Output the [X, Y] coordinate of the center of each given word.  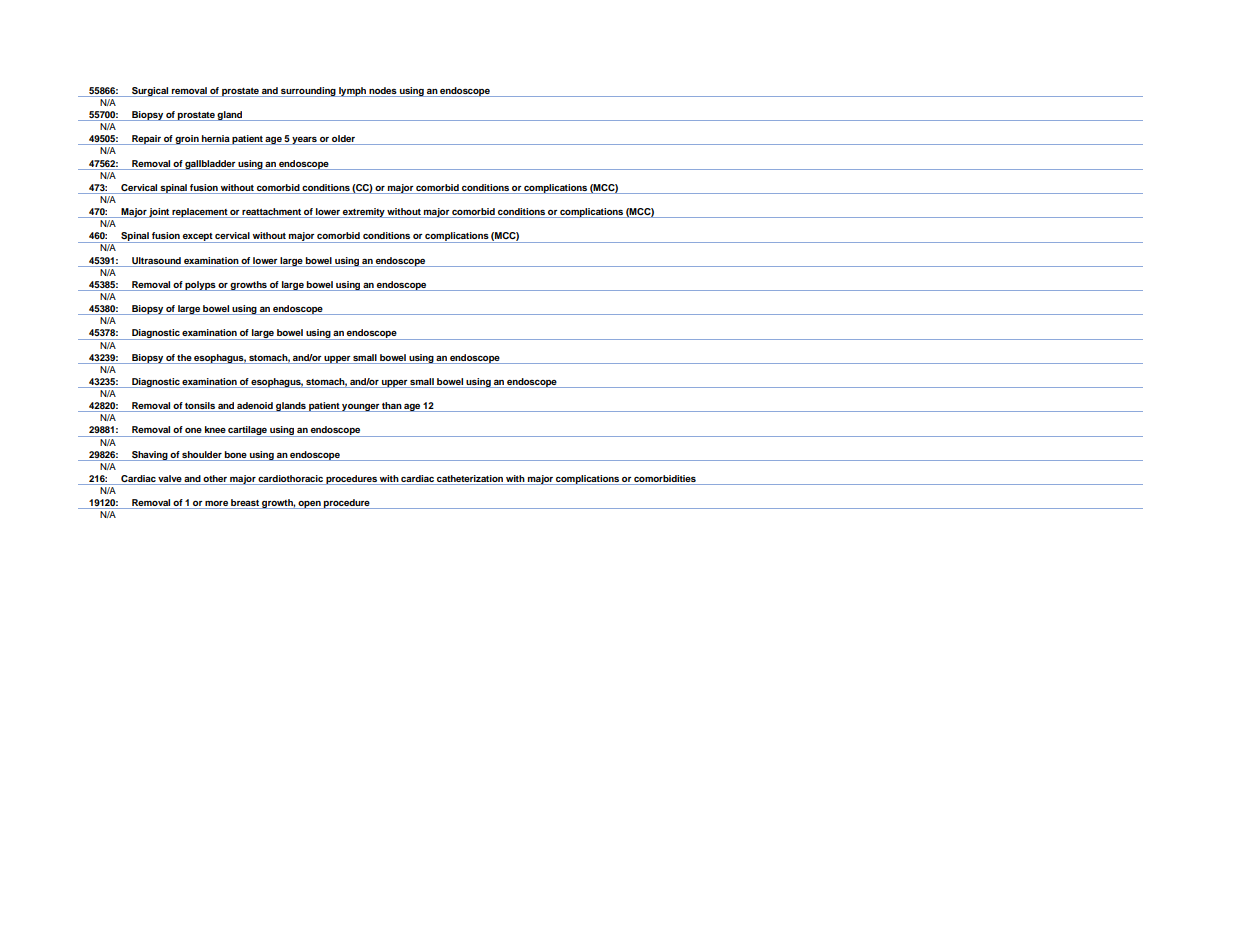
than [391, 407]
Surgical [150, 92]
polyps [201, 286]
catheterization [470, 480]
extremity [364, 213]
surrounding [308, 92]
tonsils [200, 407]
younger [360, 408]
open [310, 505]
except [197, 238]
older [343, 140]
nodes [383, 90]
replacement [199, 213]
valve [170, 480]
